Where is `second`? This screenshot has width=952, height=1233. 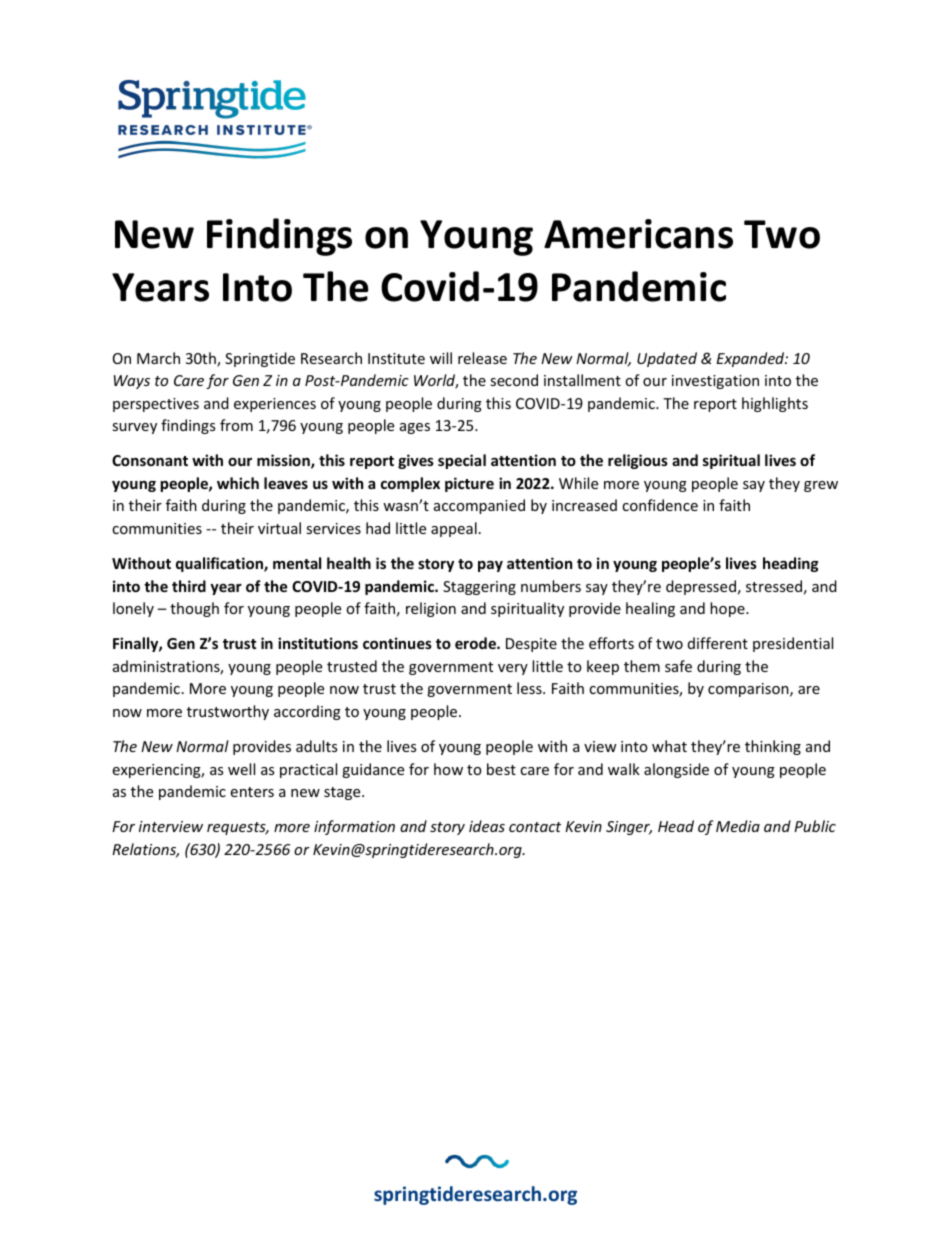 second is located at coordinates (514, 380).
